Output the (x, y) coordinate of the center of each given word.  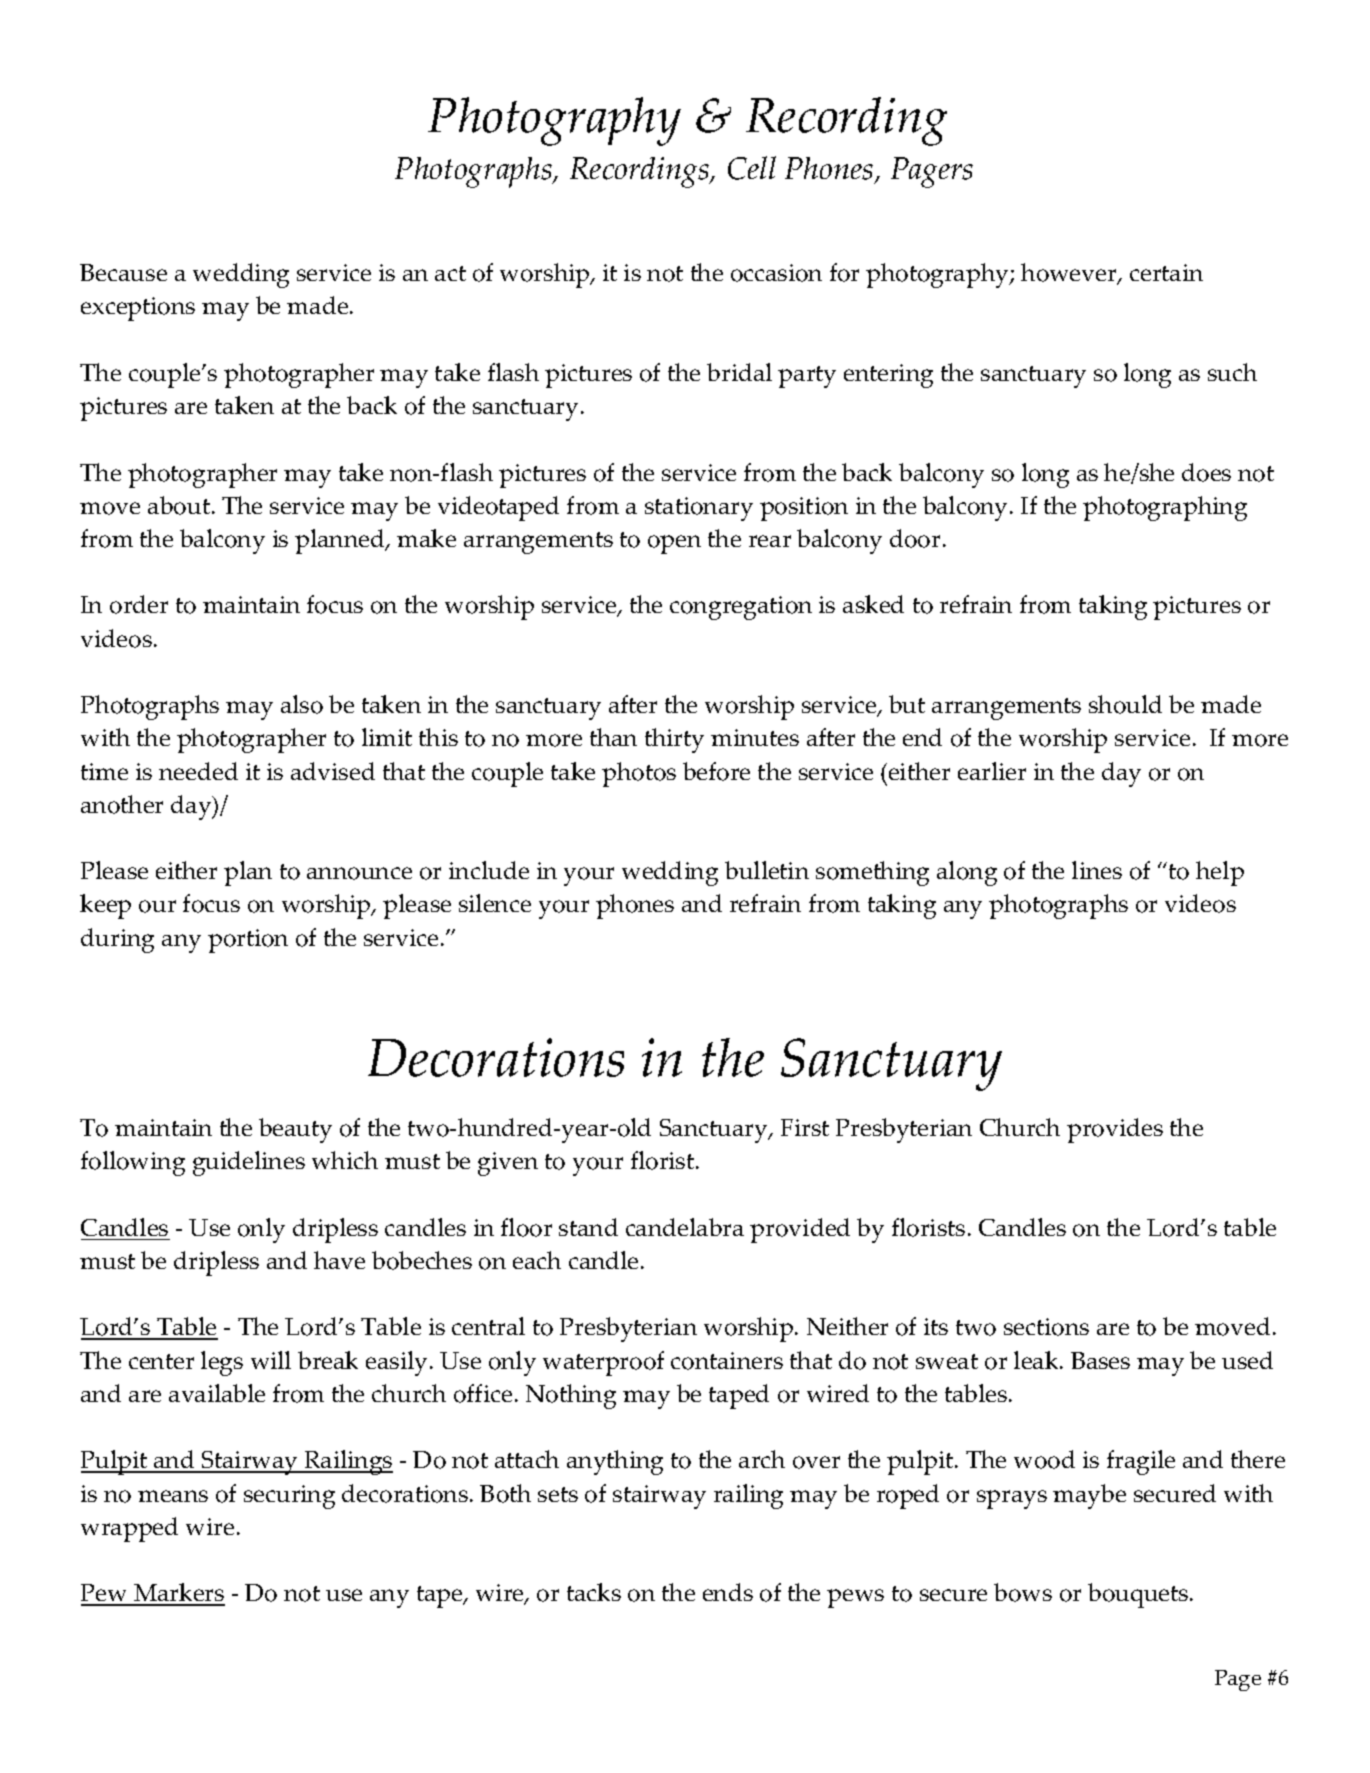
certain (1166, 272)
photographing (1165, 508)
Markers (178, 1594)
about (179, 505)
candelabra (685, 1227)
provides (1115, 1130)
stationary (699, 509)
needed (198, 771)
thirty (674, 740)
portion (248, 941)
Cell (752, 168)
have (339, 1260)
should (1125, 704)
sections (1046, 1327)
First (805, 1127)
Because (123, 272)
